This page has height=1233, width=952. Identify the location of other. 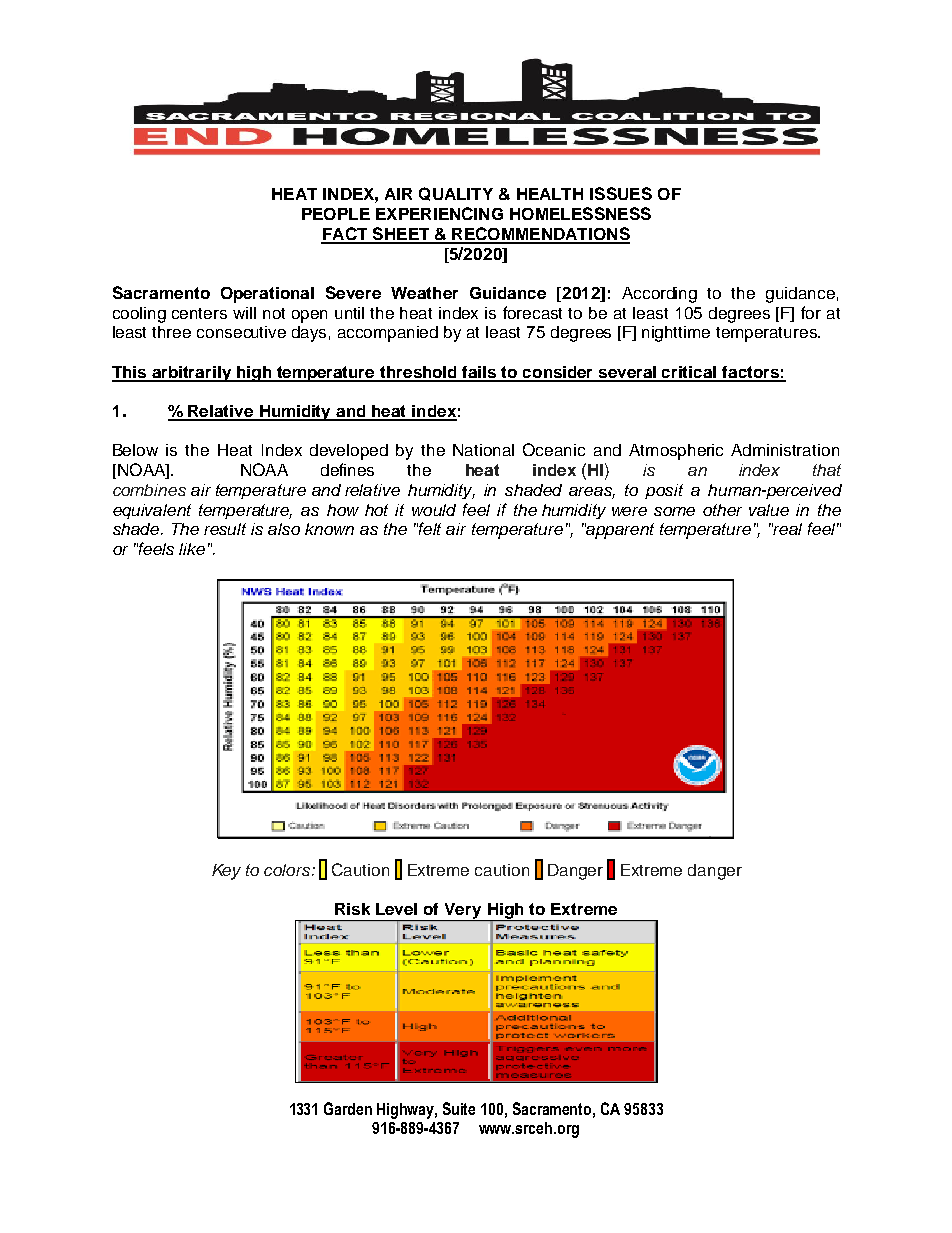
(722, 510).
